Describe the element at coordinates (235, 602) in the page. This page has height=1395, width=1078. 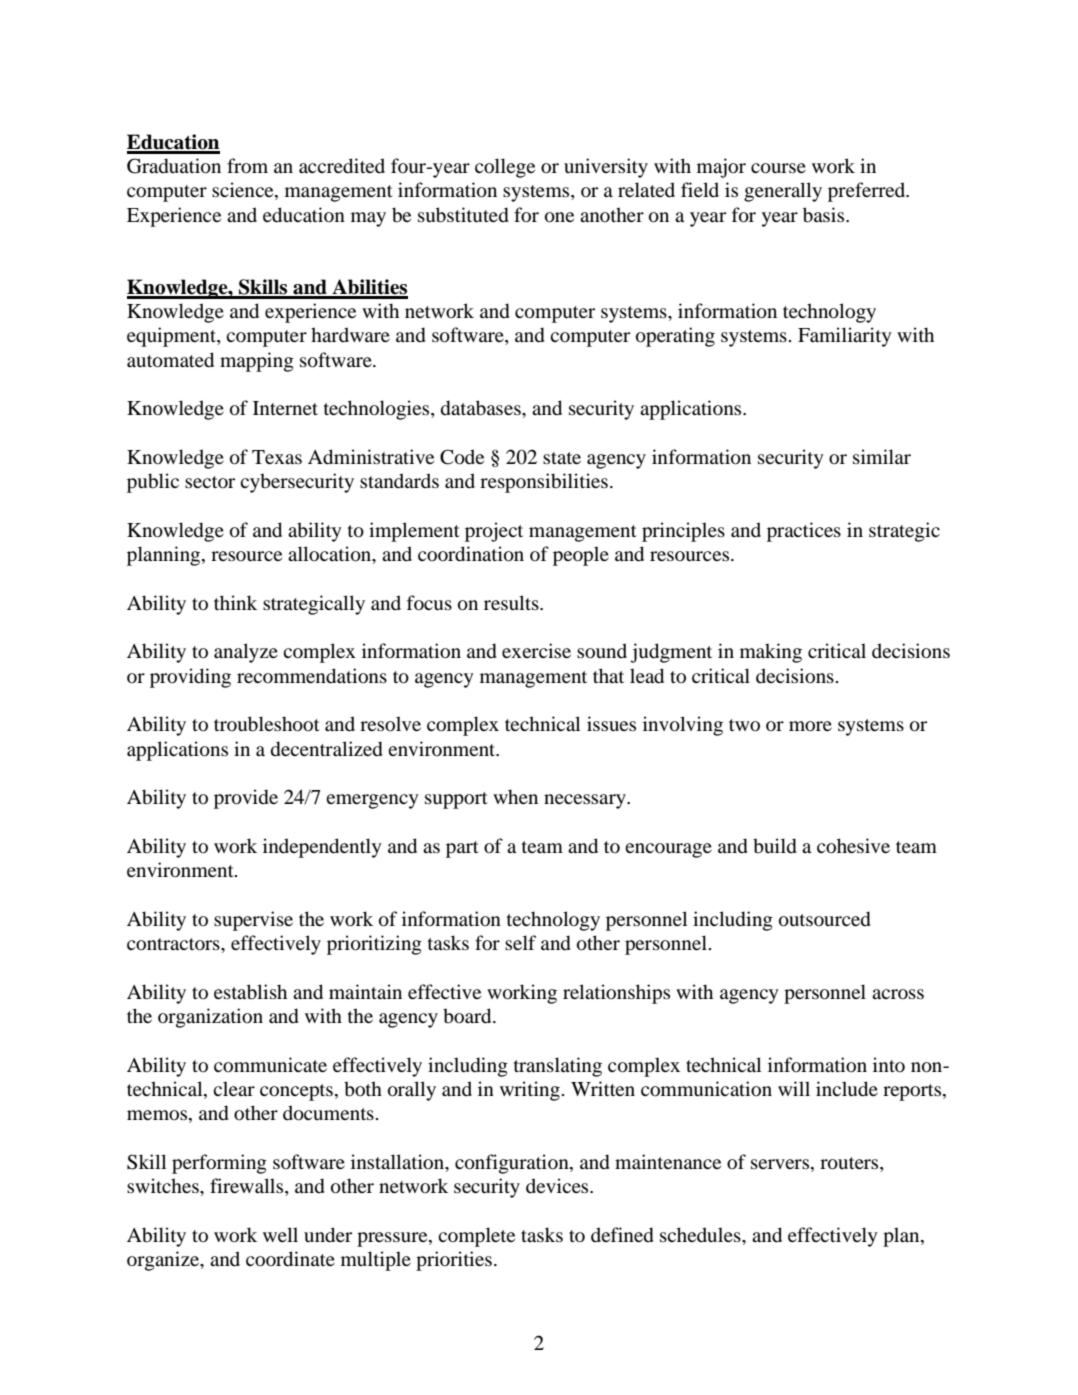
I see `think` at that location.
